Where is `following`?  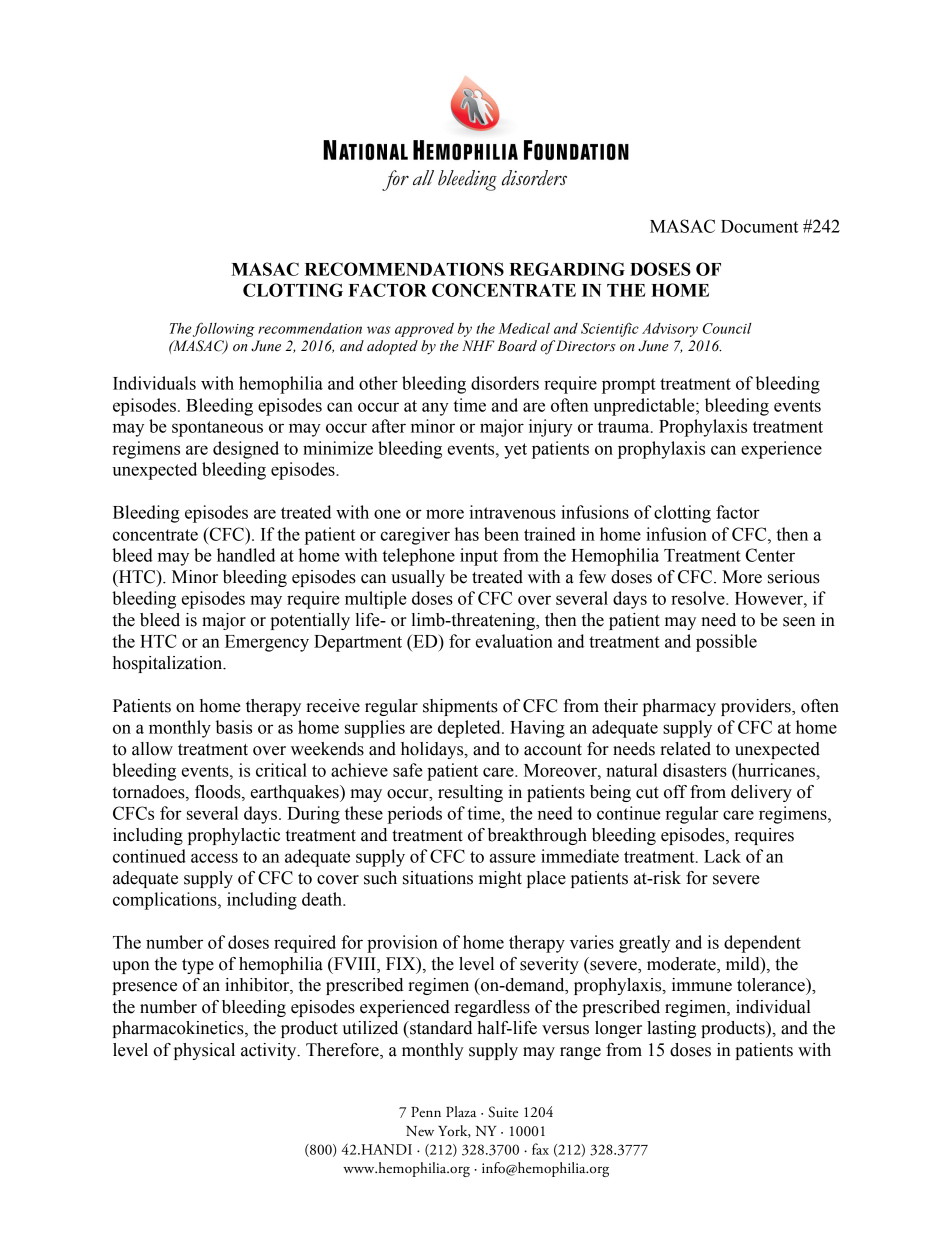
following is located at coordinates (224, 329).
